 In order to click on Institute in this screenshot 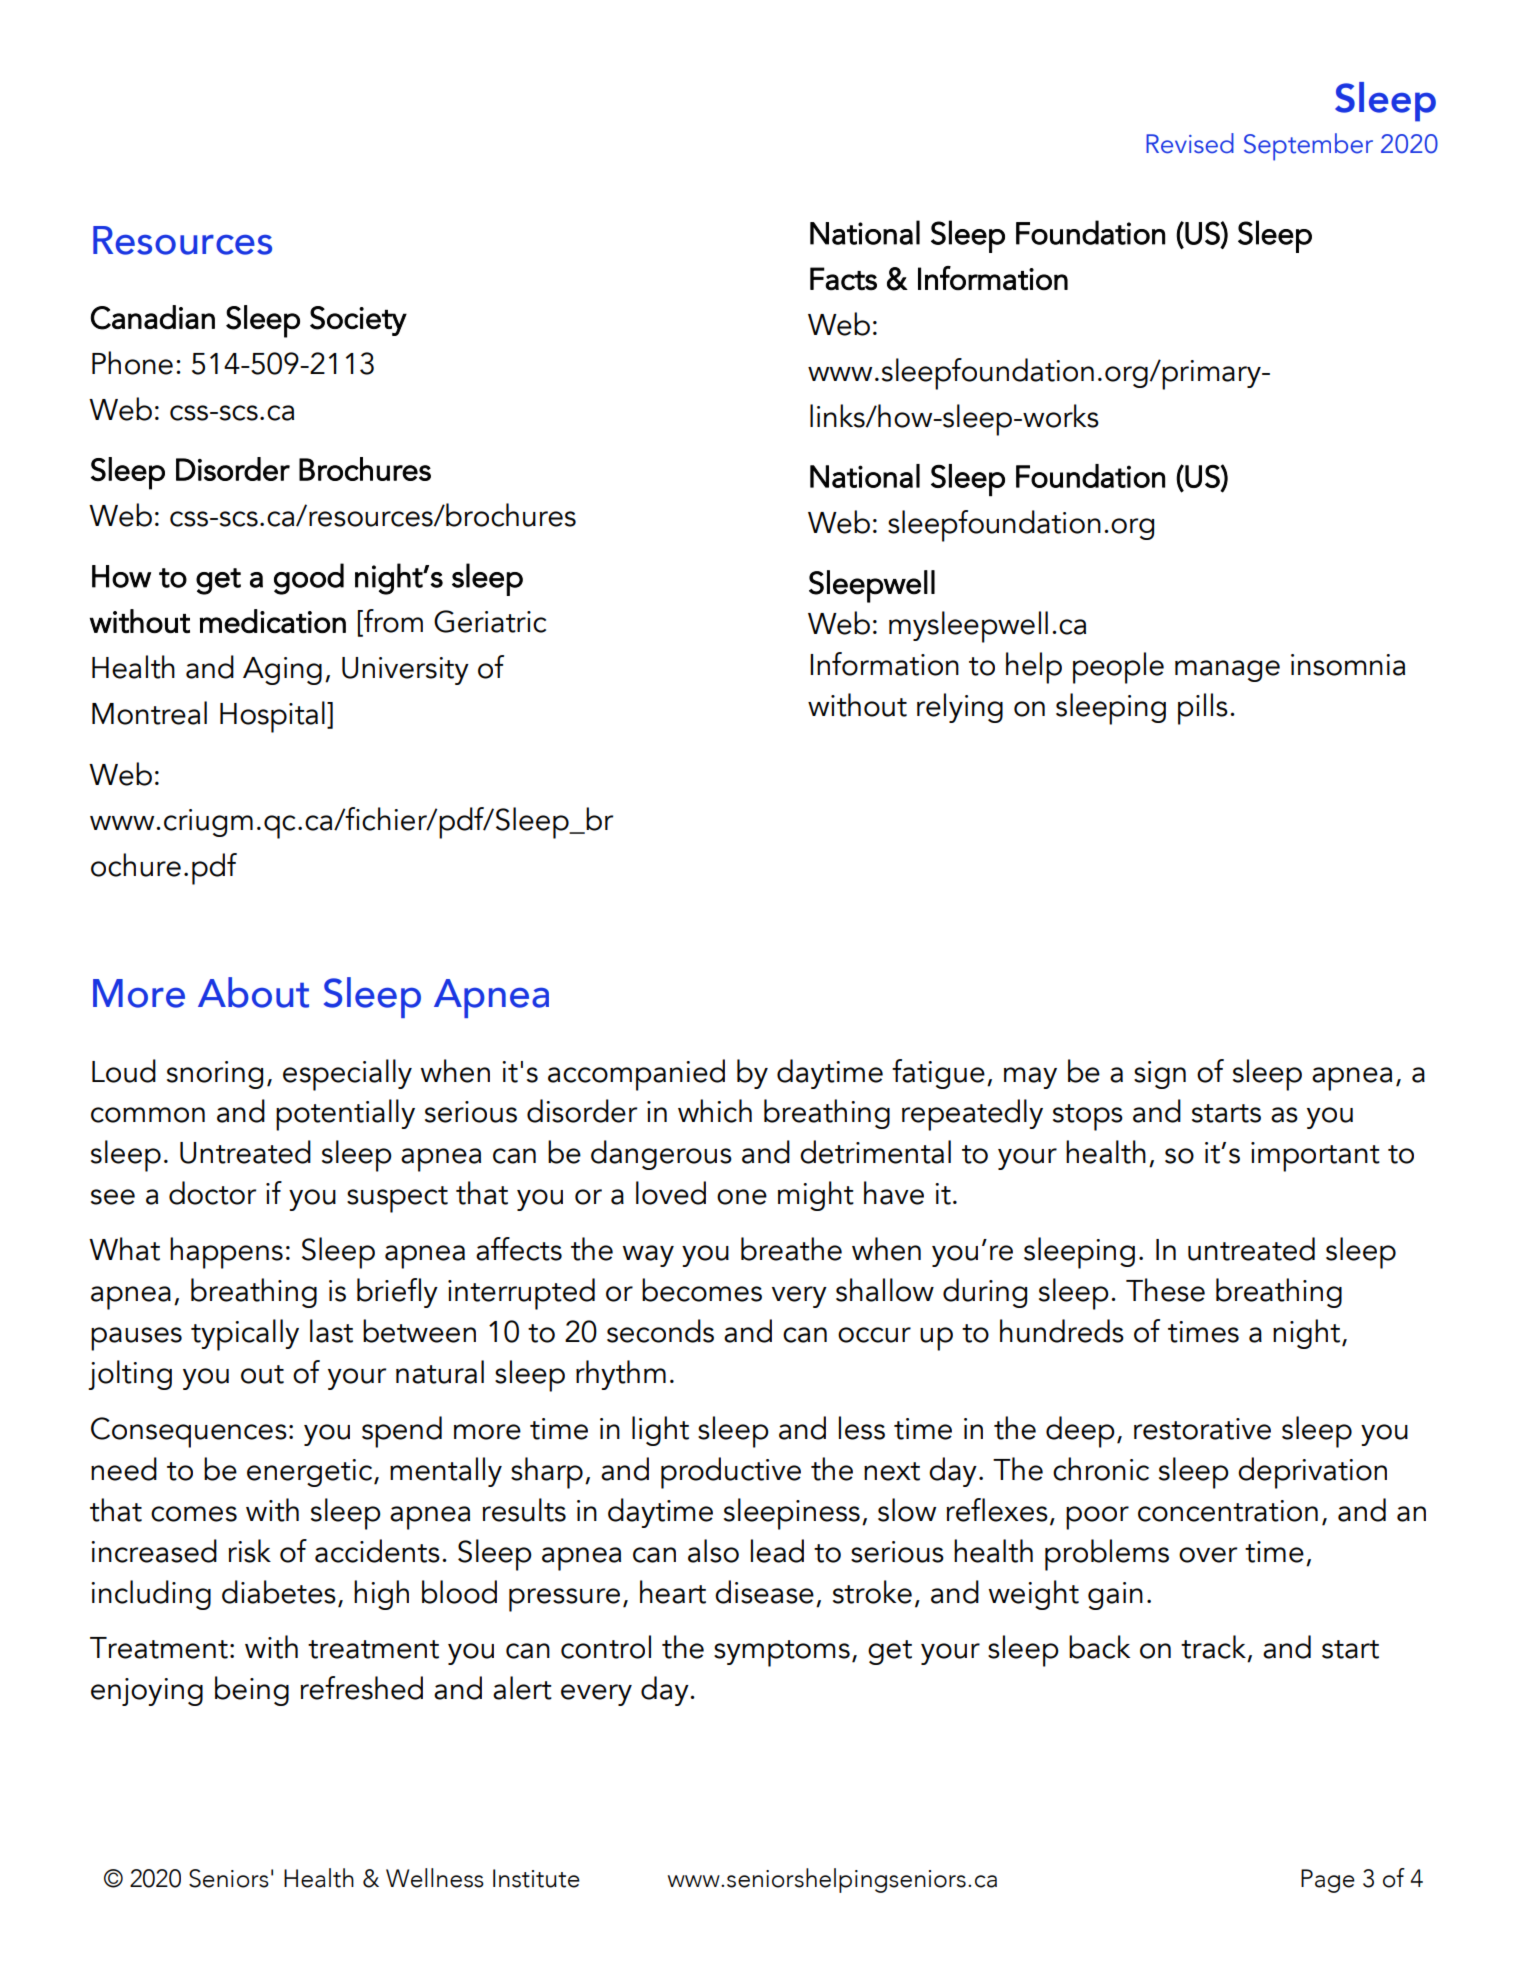, I will do `click(536, 1878)`.
